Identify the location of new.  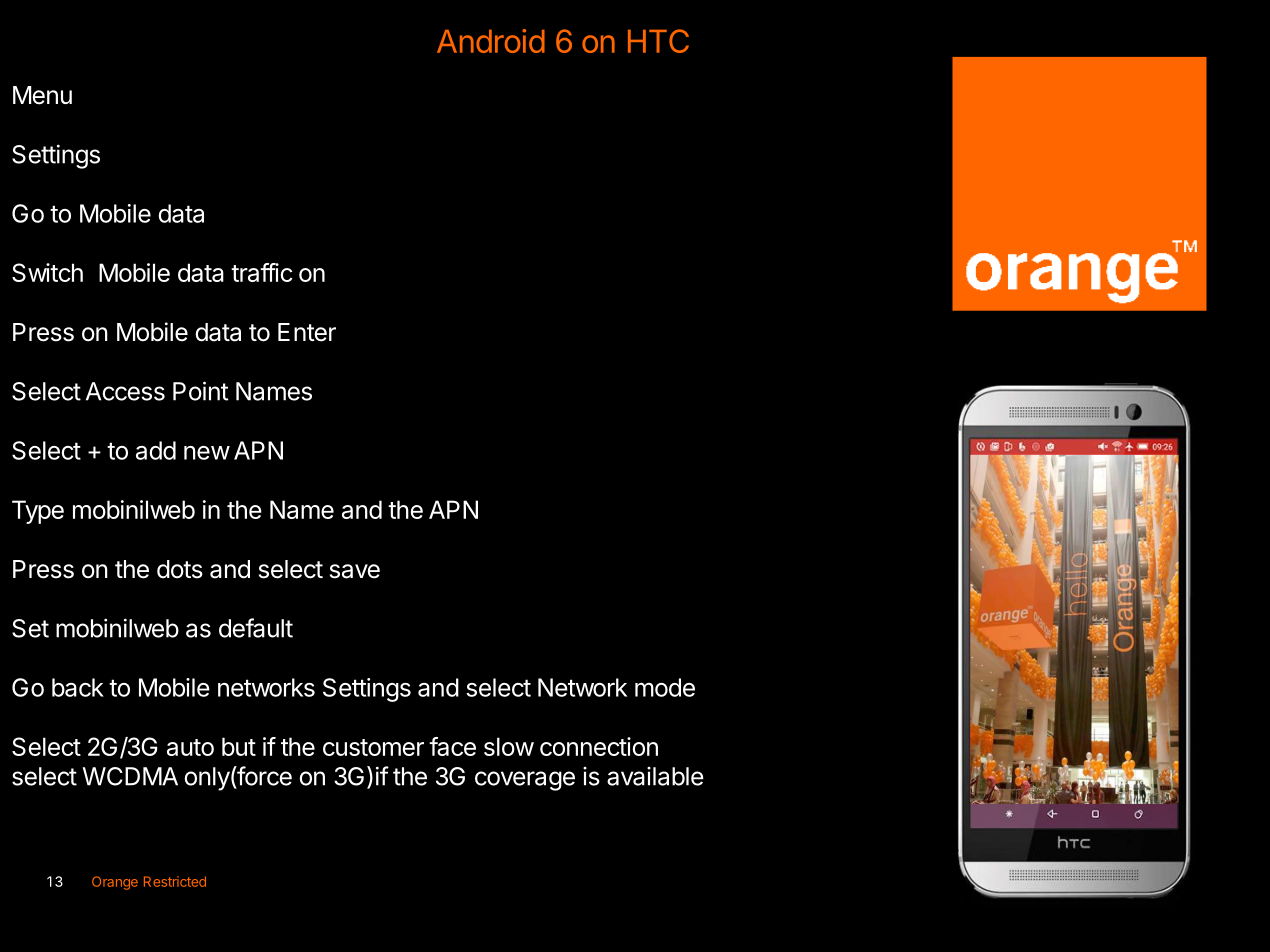
(207, 453).
